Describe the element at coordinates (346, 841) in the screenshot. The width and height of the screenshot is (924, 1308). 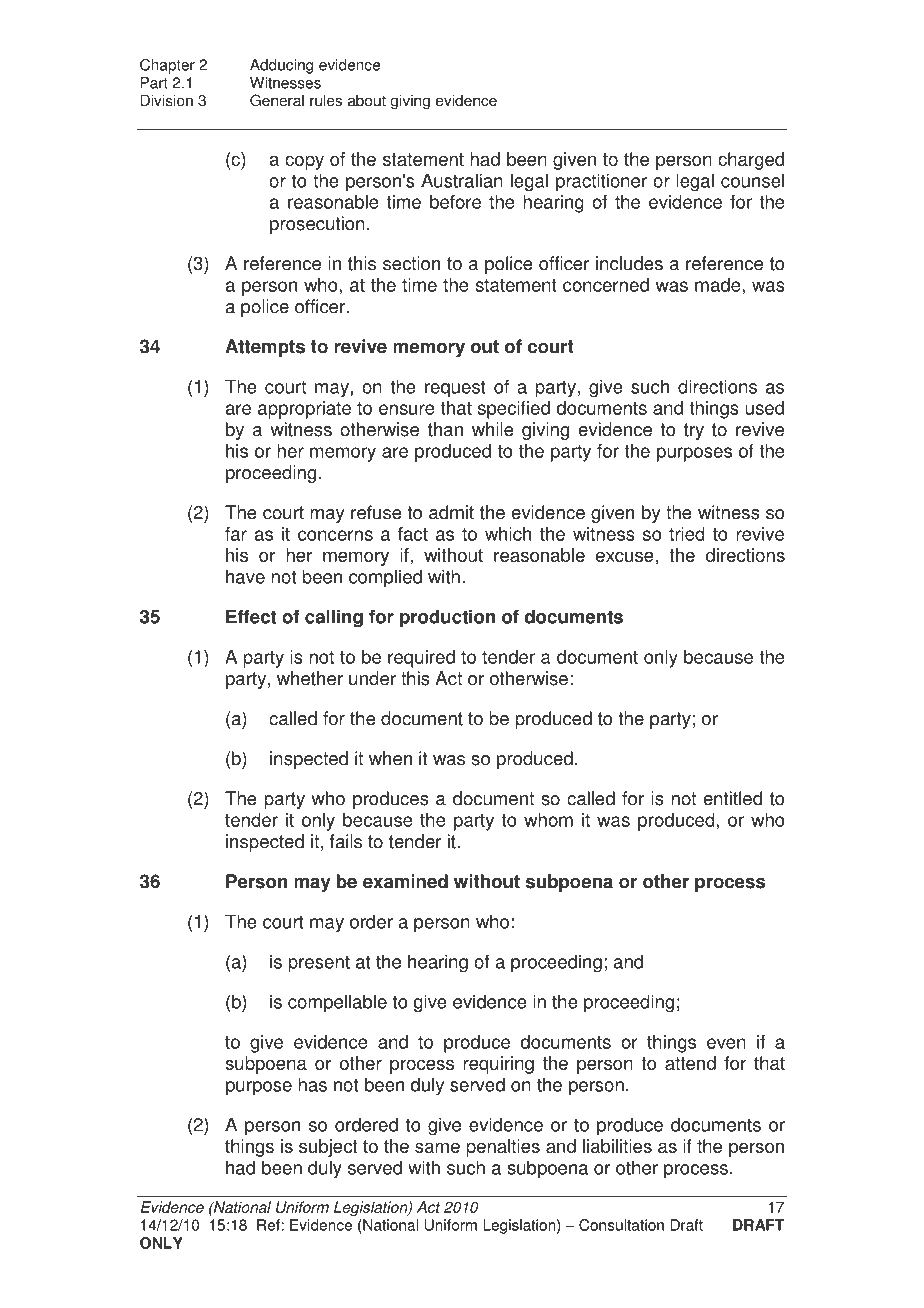
I see `fails` at that location.
